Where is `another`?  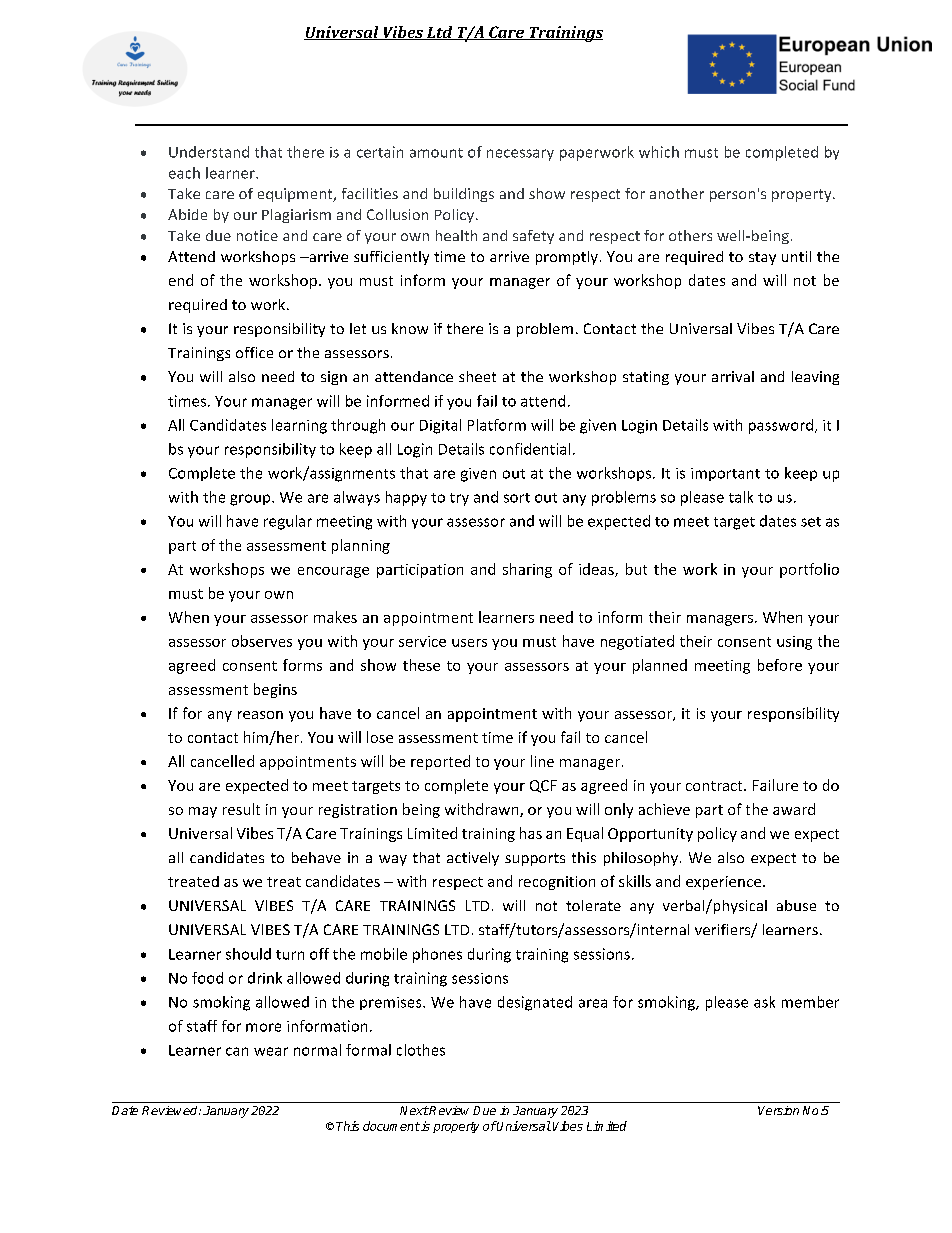
another is located at coordinates (677, 193).
